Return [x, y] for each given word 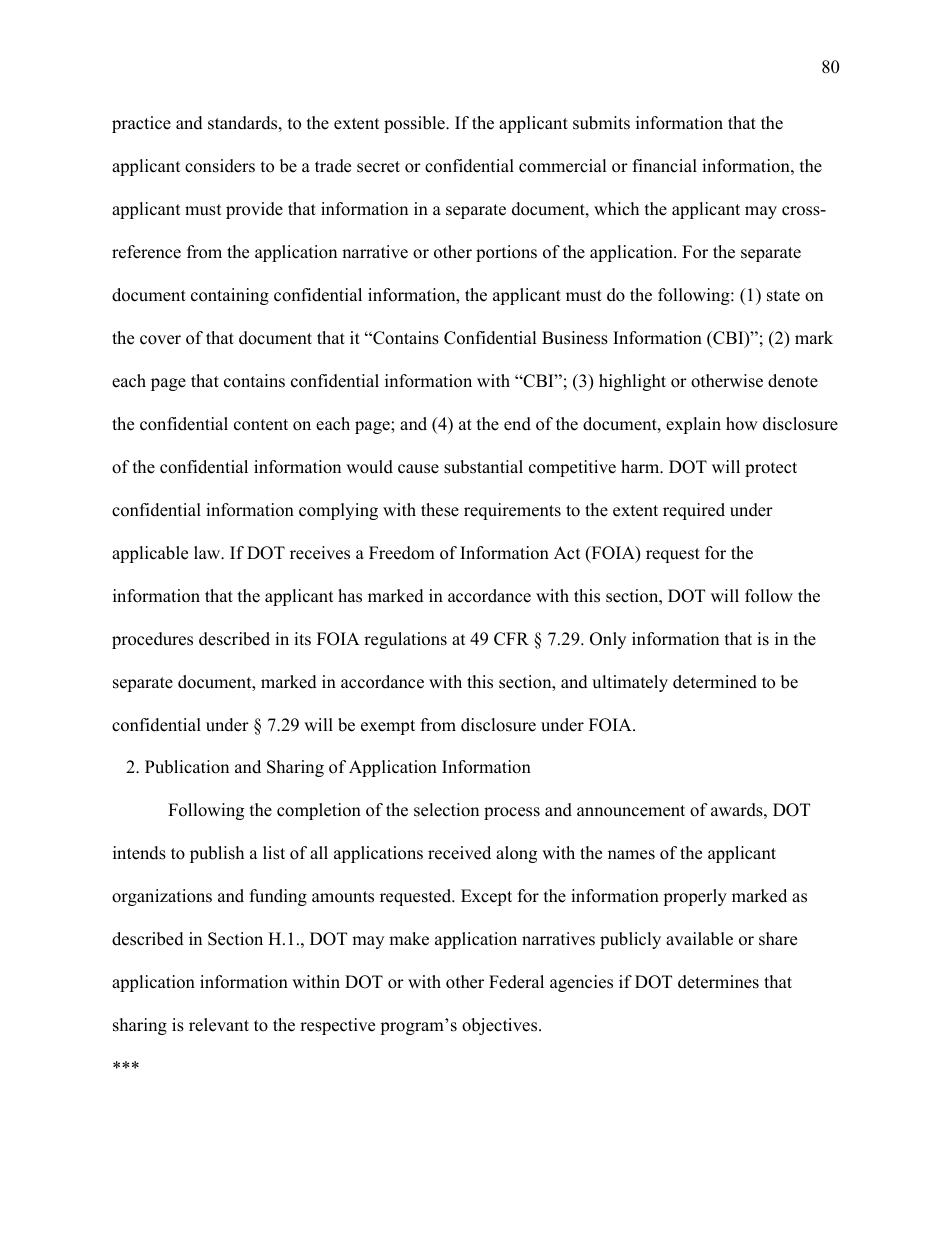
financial [665, 166]
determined [715, 682]
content [261, 425]
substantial [483, 467]
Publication [187, 767]
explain [693, 425]
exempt [388, 727]
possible [415, 124]
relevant [219, 1025]
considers [220, 166]
